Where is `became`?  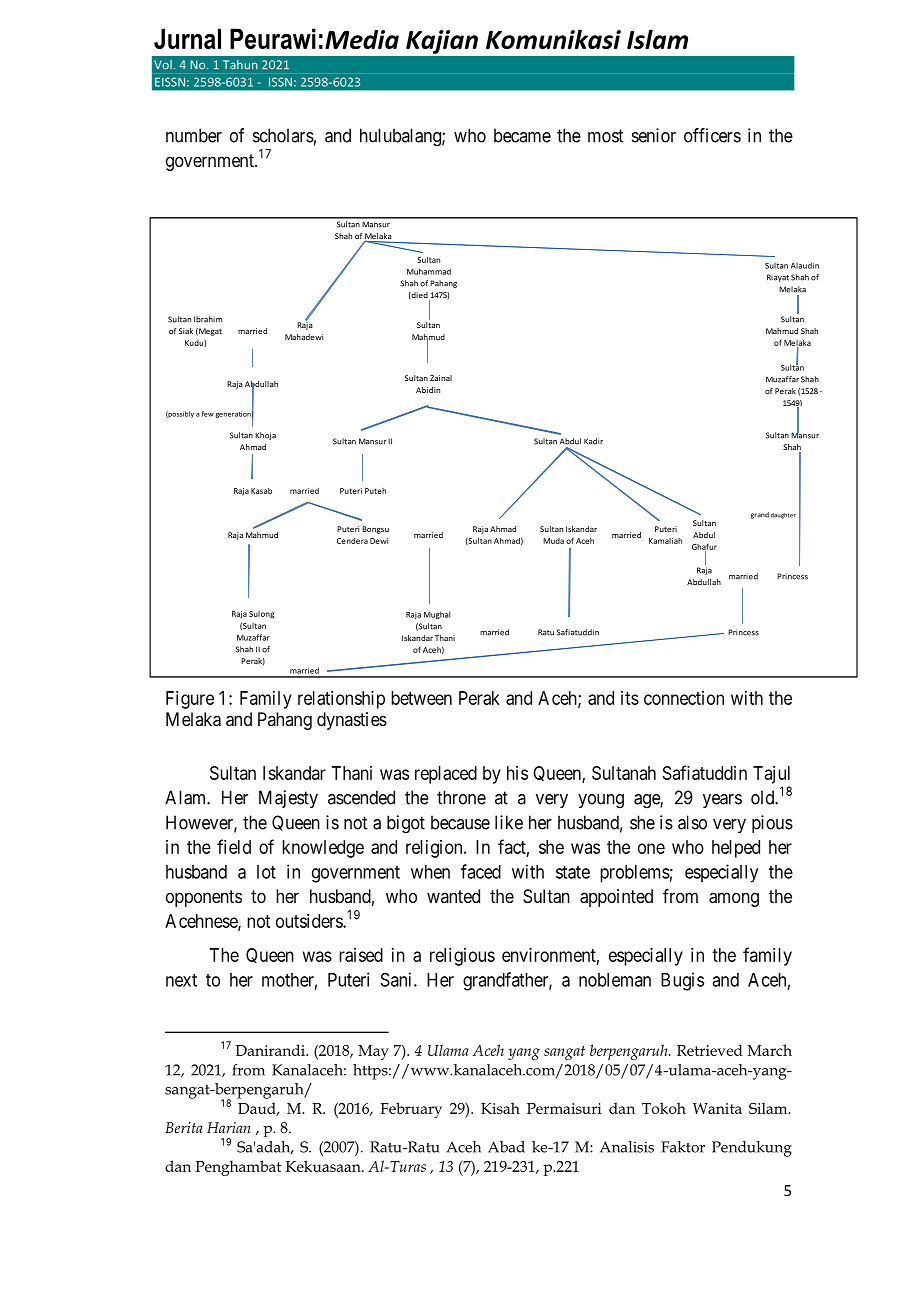
became is located at coordinates (522, 135).
